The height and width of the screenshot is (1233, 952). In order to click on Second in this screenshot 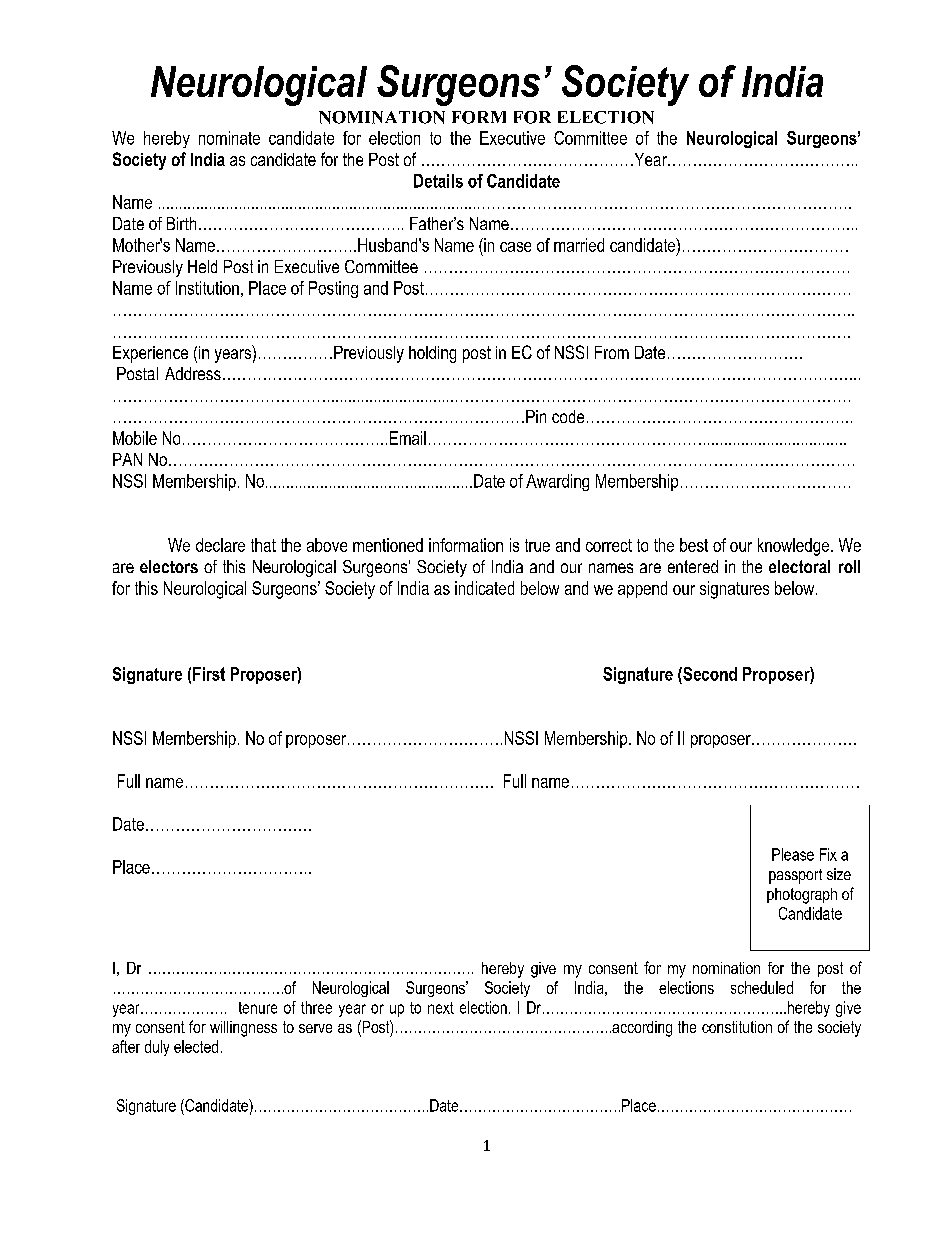, I will do `click(709, 674)`.
